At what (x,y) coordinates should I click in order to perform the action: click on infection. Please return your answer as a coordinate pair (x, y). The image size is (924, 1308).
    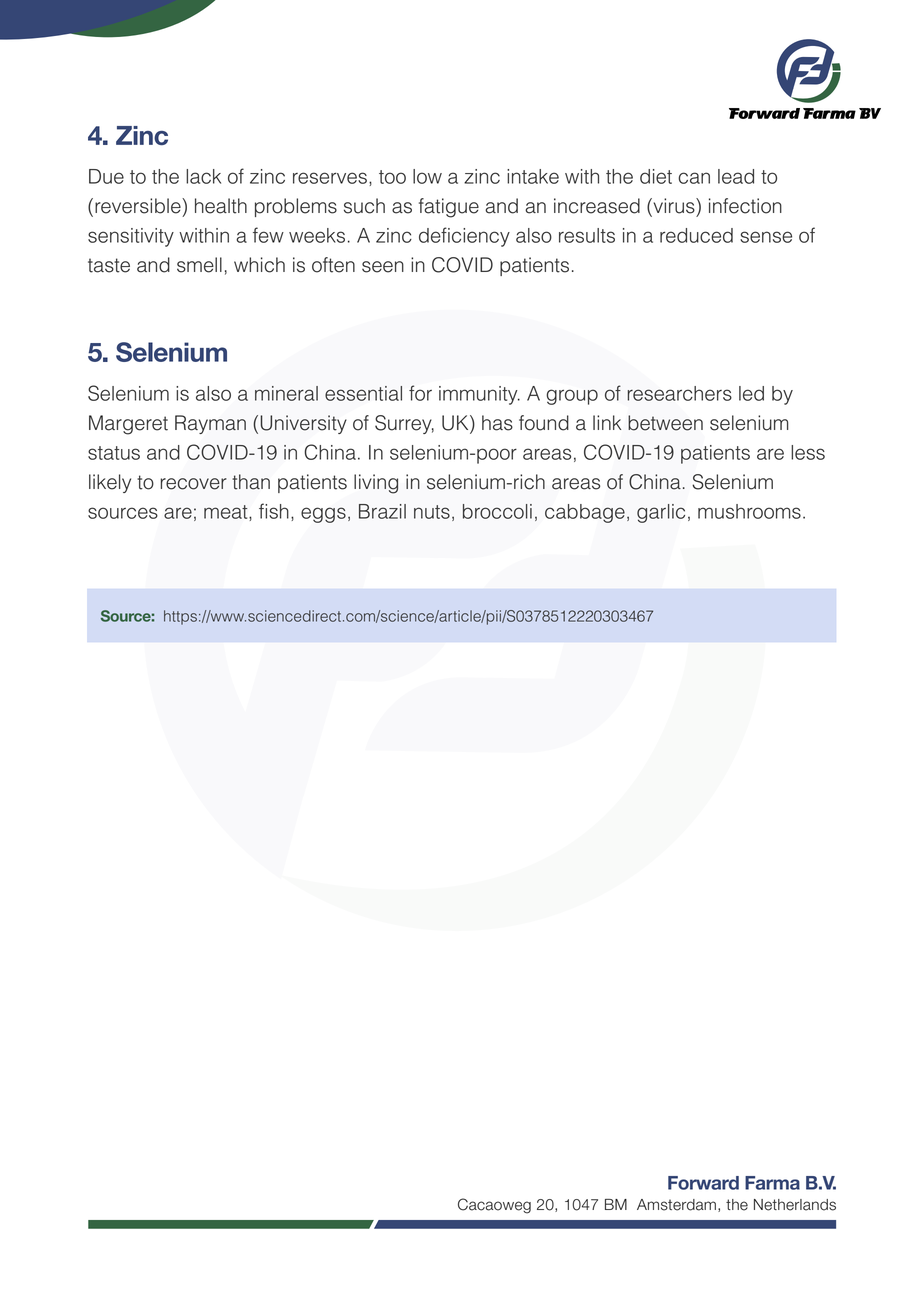
    Looking at the image, I should click on (745, 206).
